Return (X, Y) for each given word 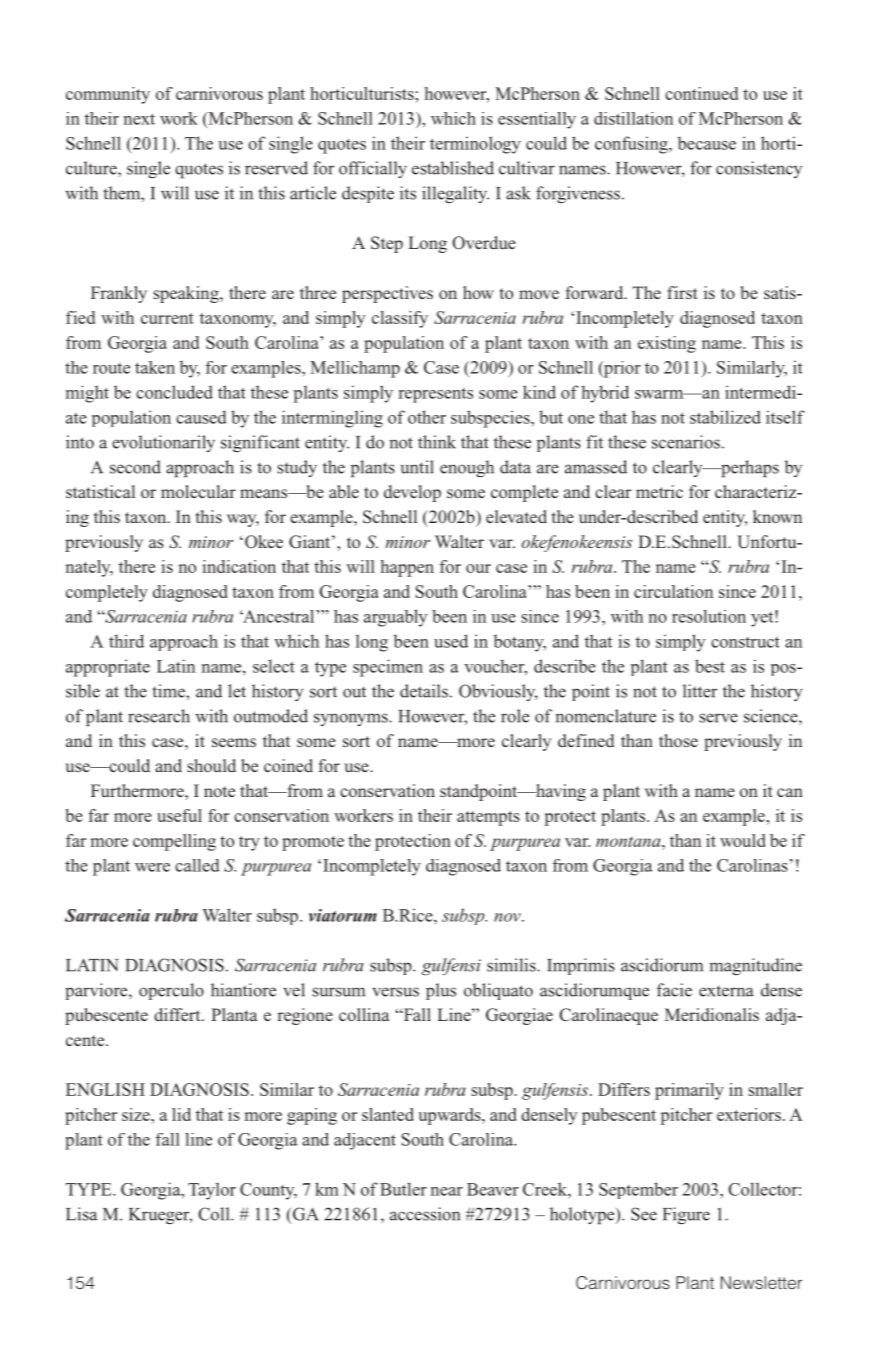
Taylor (212, 1191)
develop (412, 493)
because (707, 143)
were (152, 867)
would (743, 840)
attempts (488, 818)
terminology (475, 145)
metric (659, 491)
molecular (198, 491)
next (139, 119)
